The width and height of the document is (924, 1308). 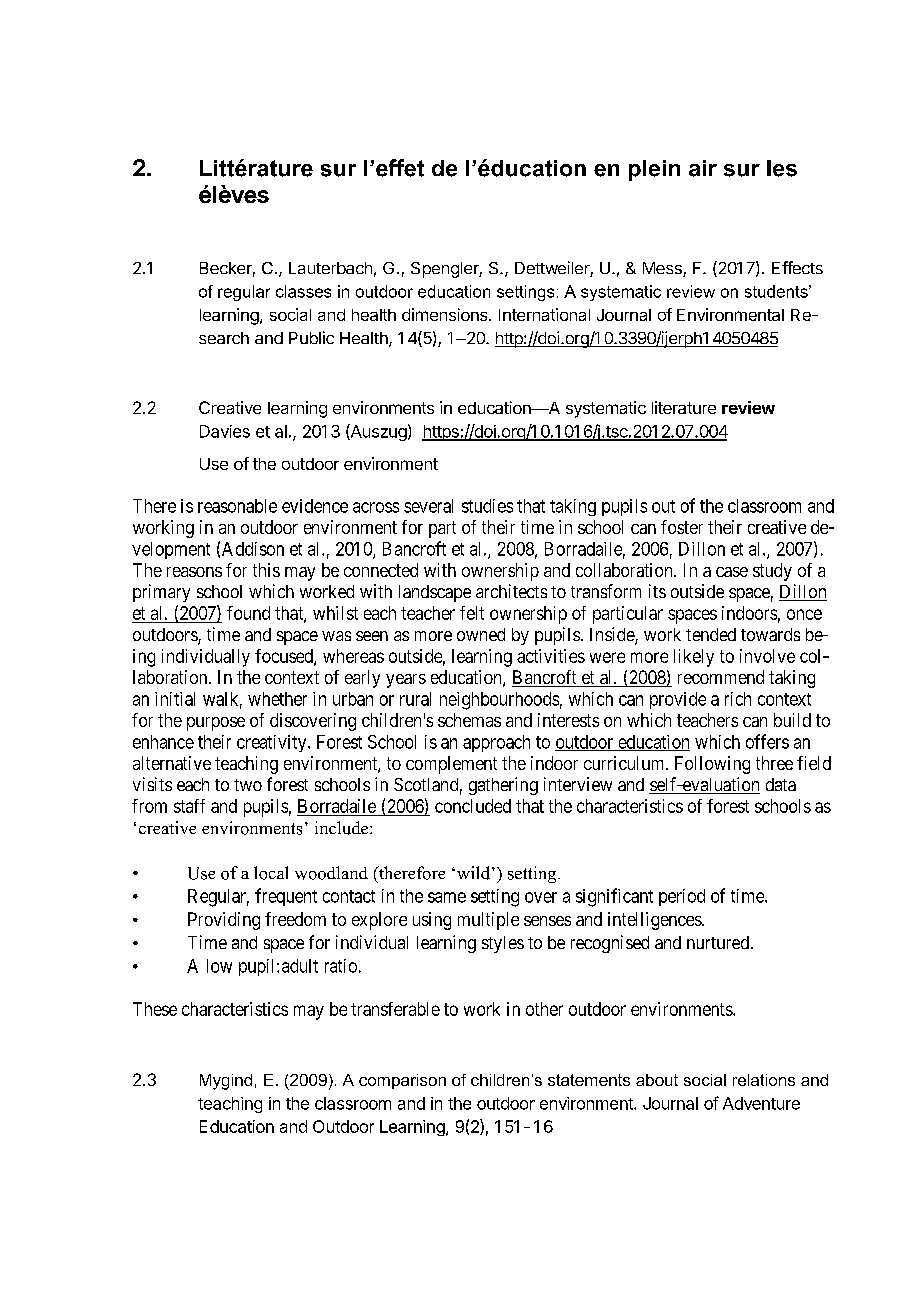 I want to click on relations, so click(x=764, y=1080).
